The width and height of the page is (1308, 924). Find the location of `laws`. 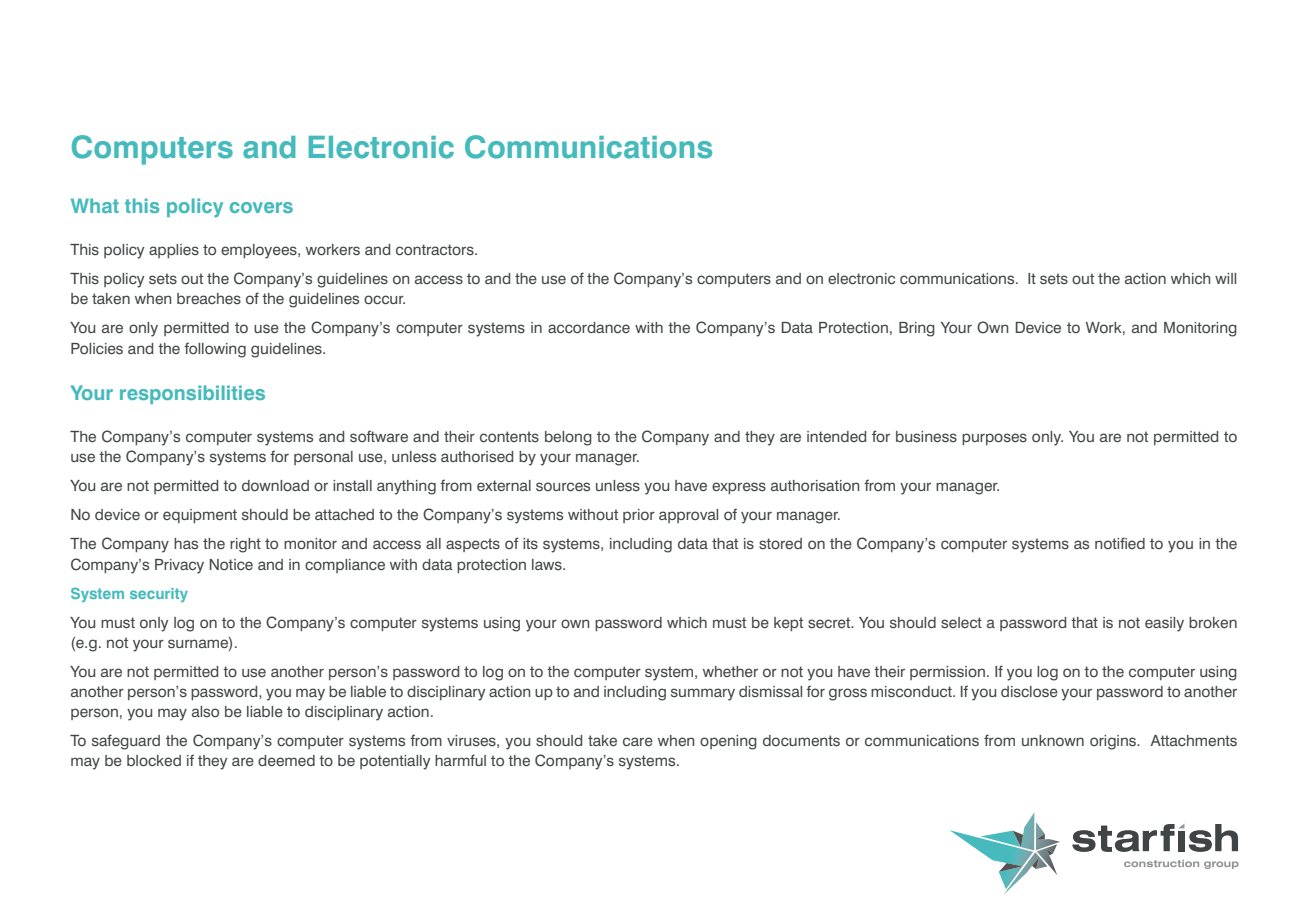

laws is located at coordinates (548, 564).
